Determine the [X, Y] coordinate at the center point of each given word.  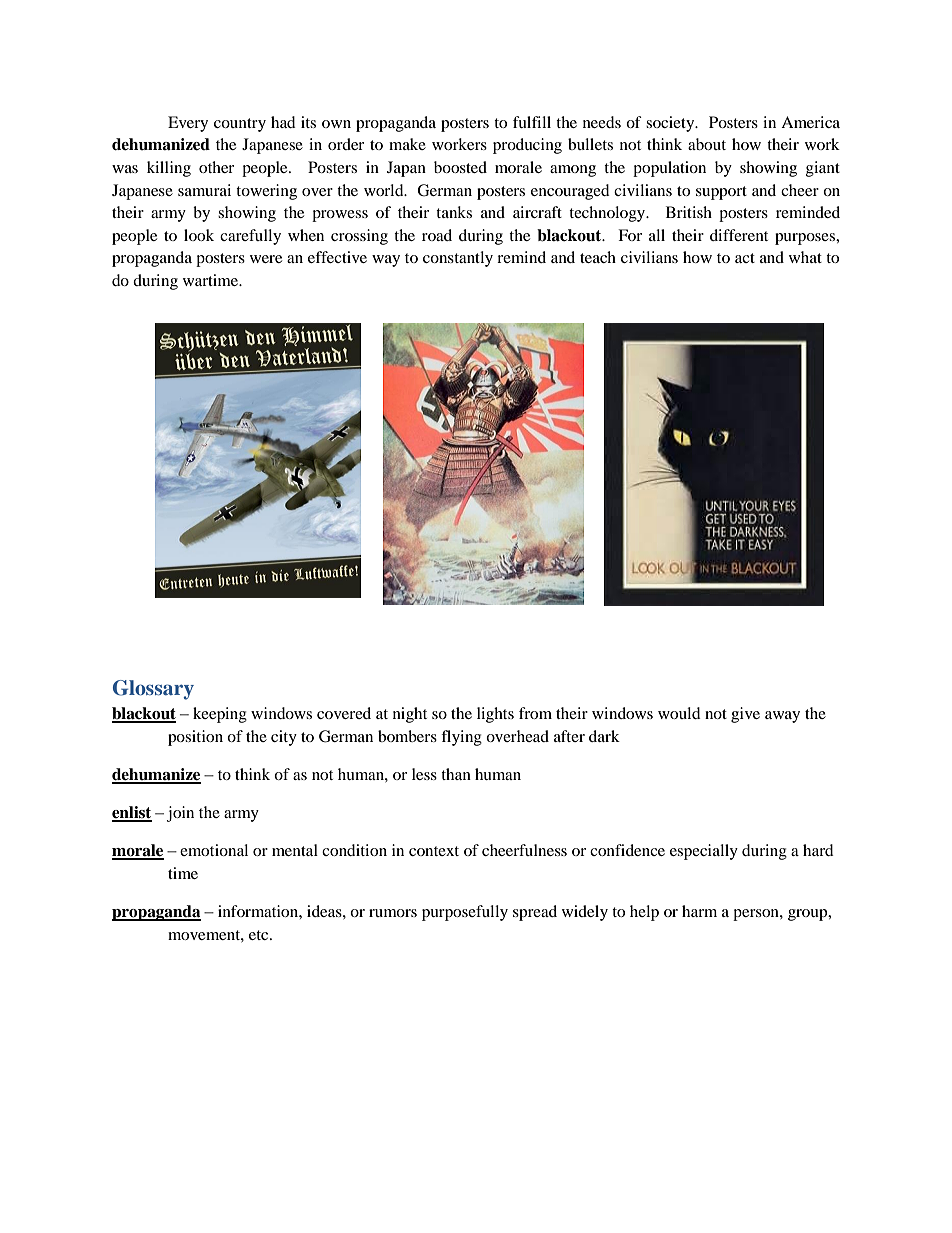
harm [699, 911]
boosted [460, 167]
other [216, 167]
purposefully [465, 913]
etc [260, 935]
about [707, 144]
